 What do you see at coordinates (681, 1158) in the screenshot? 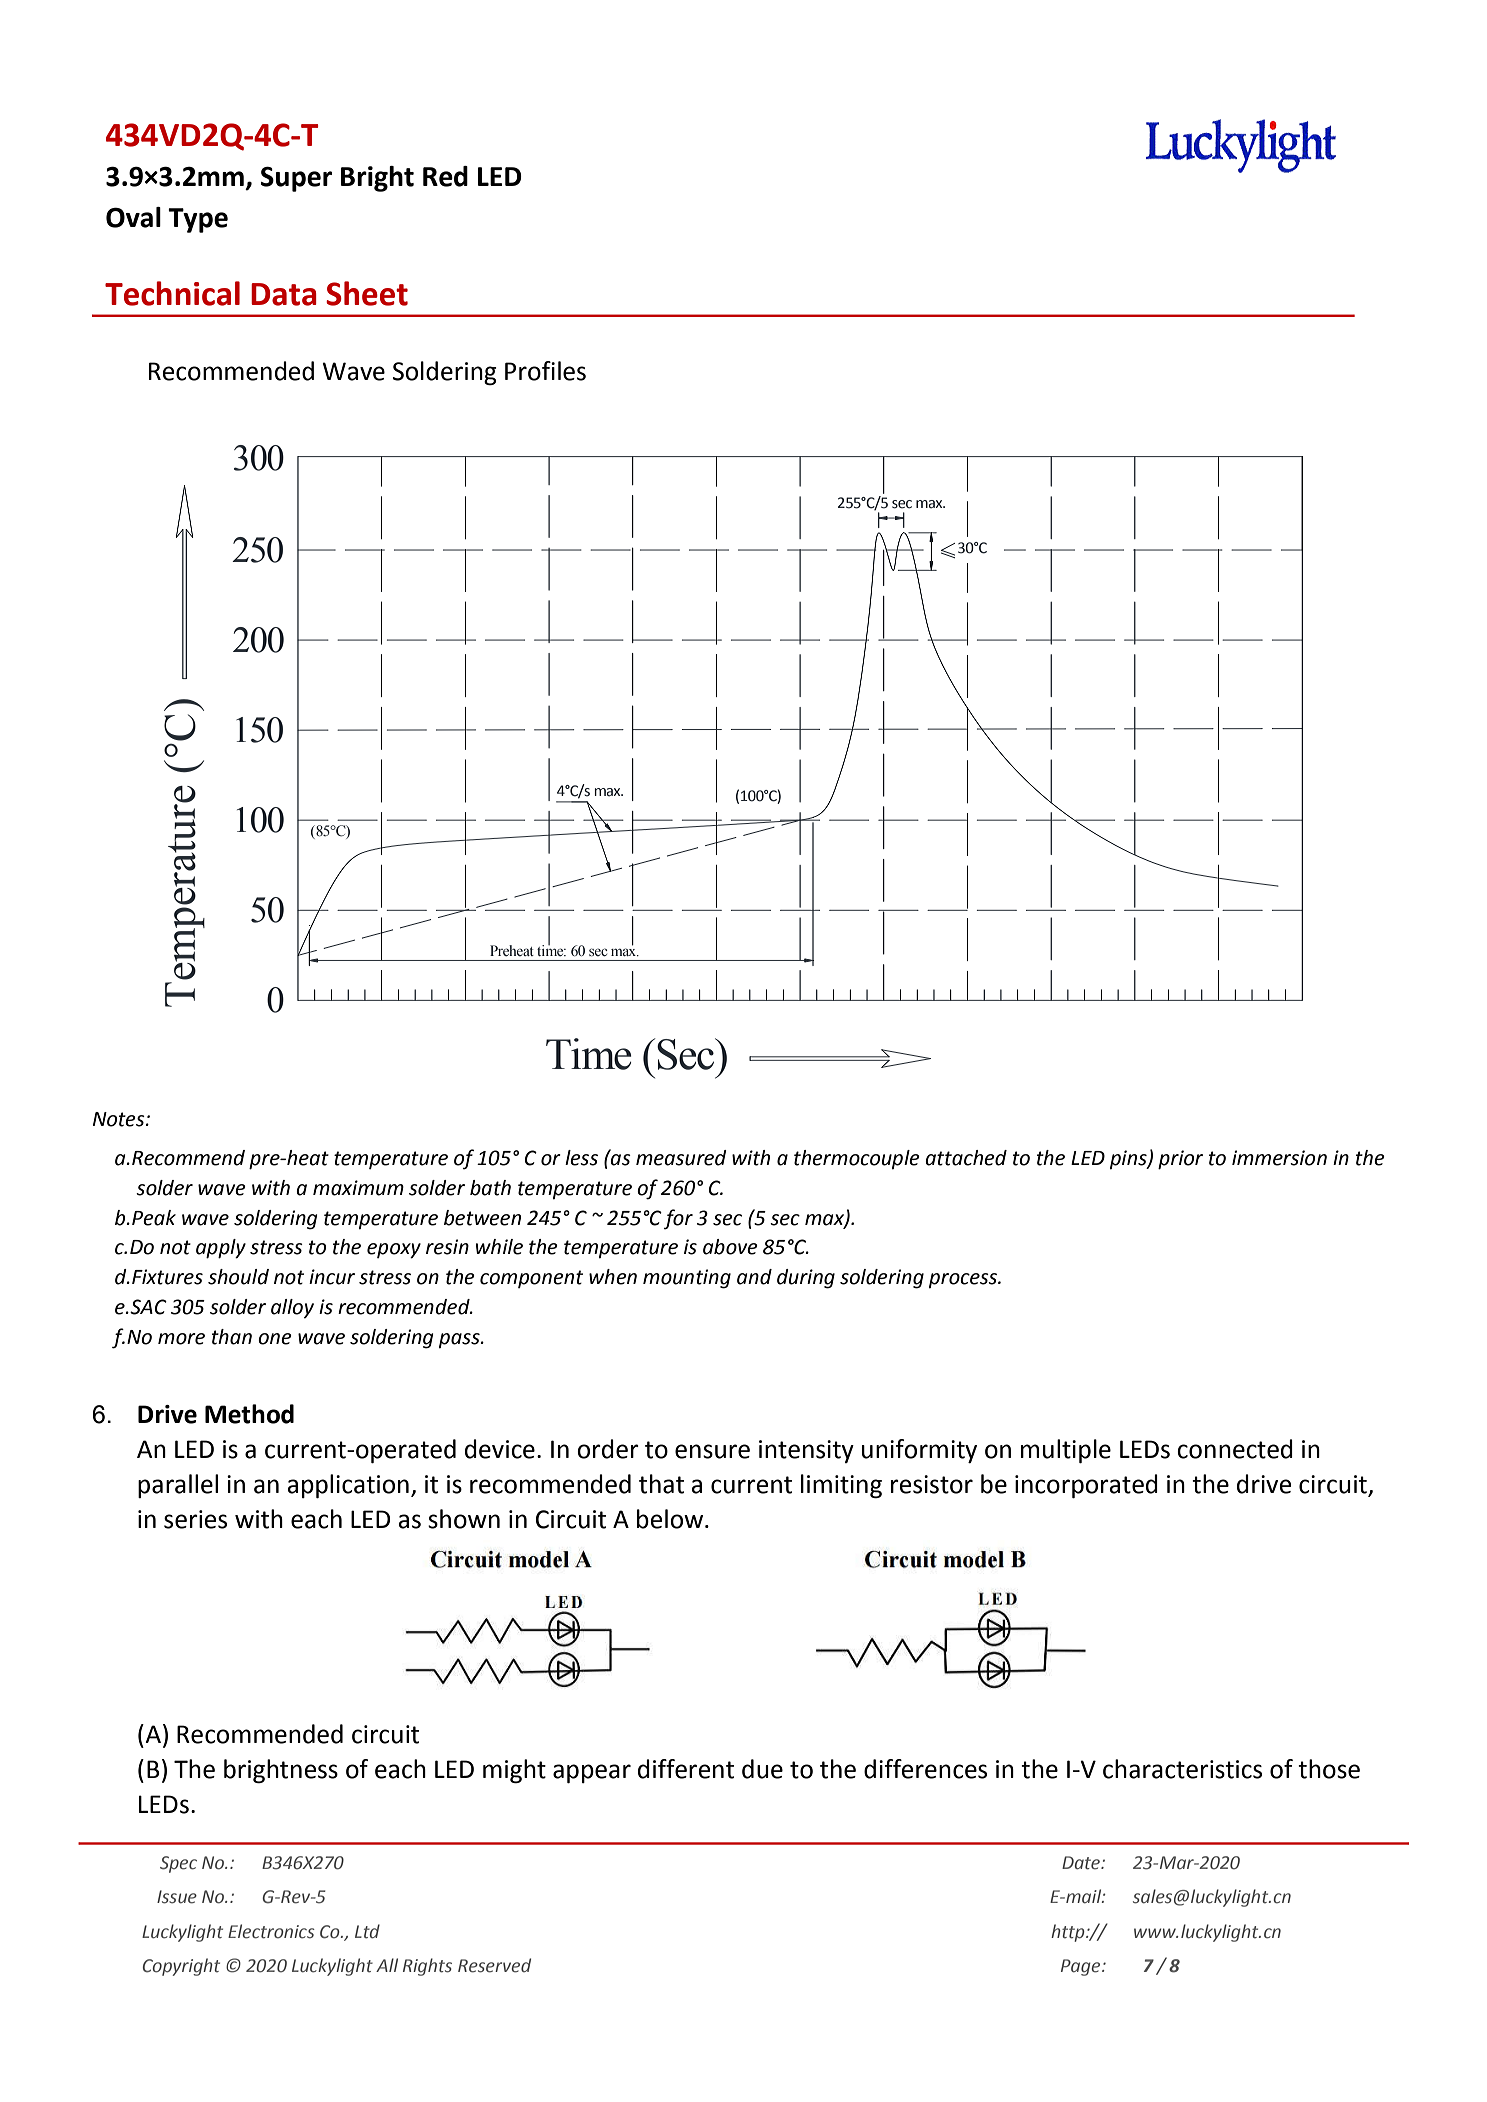
I see `measured` at bounding box center [681, 1158].
